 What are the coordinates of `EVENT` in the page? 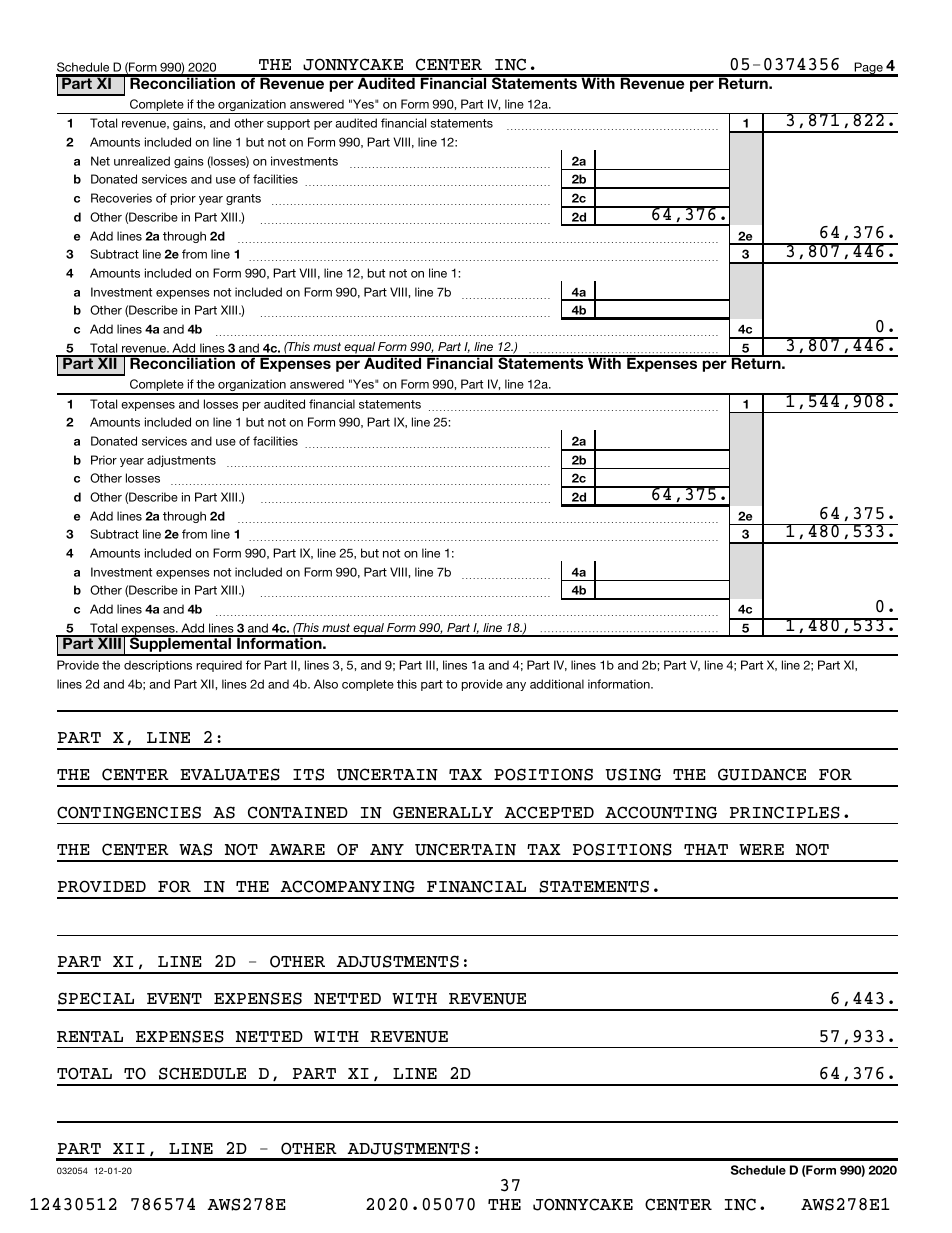 It's located at (174, 999).
